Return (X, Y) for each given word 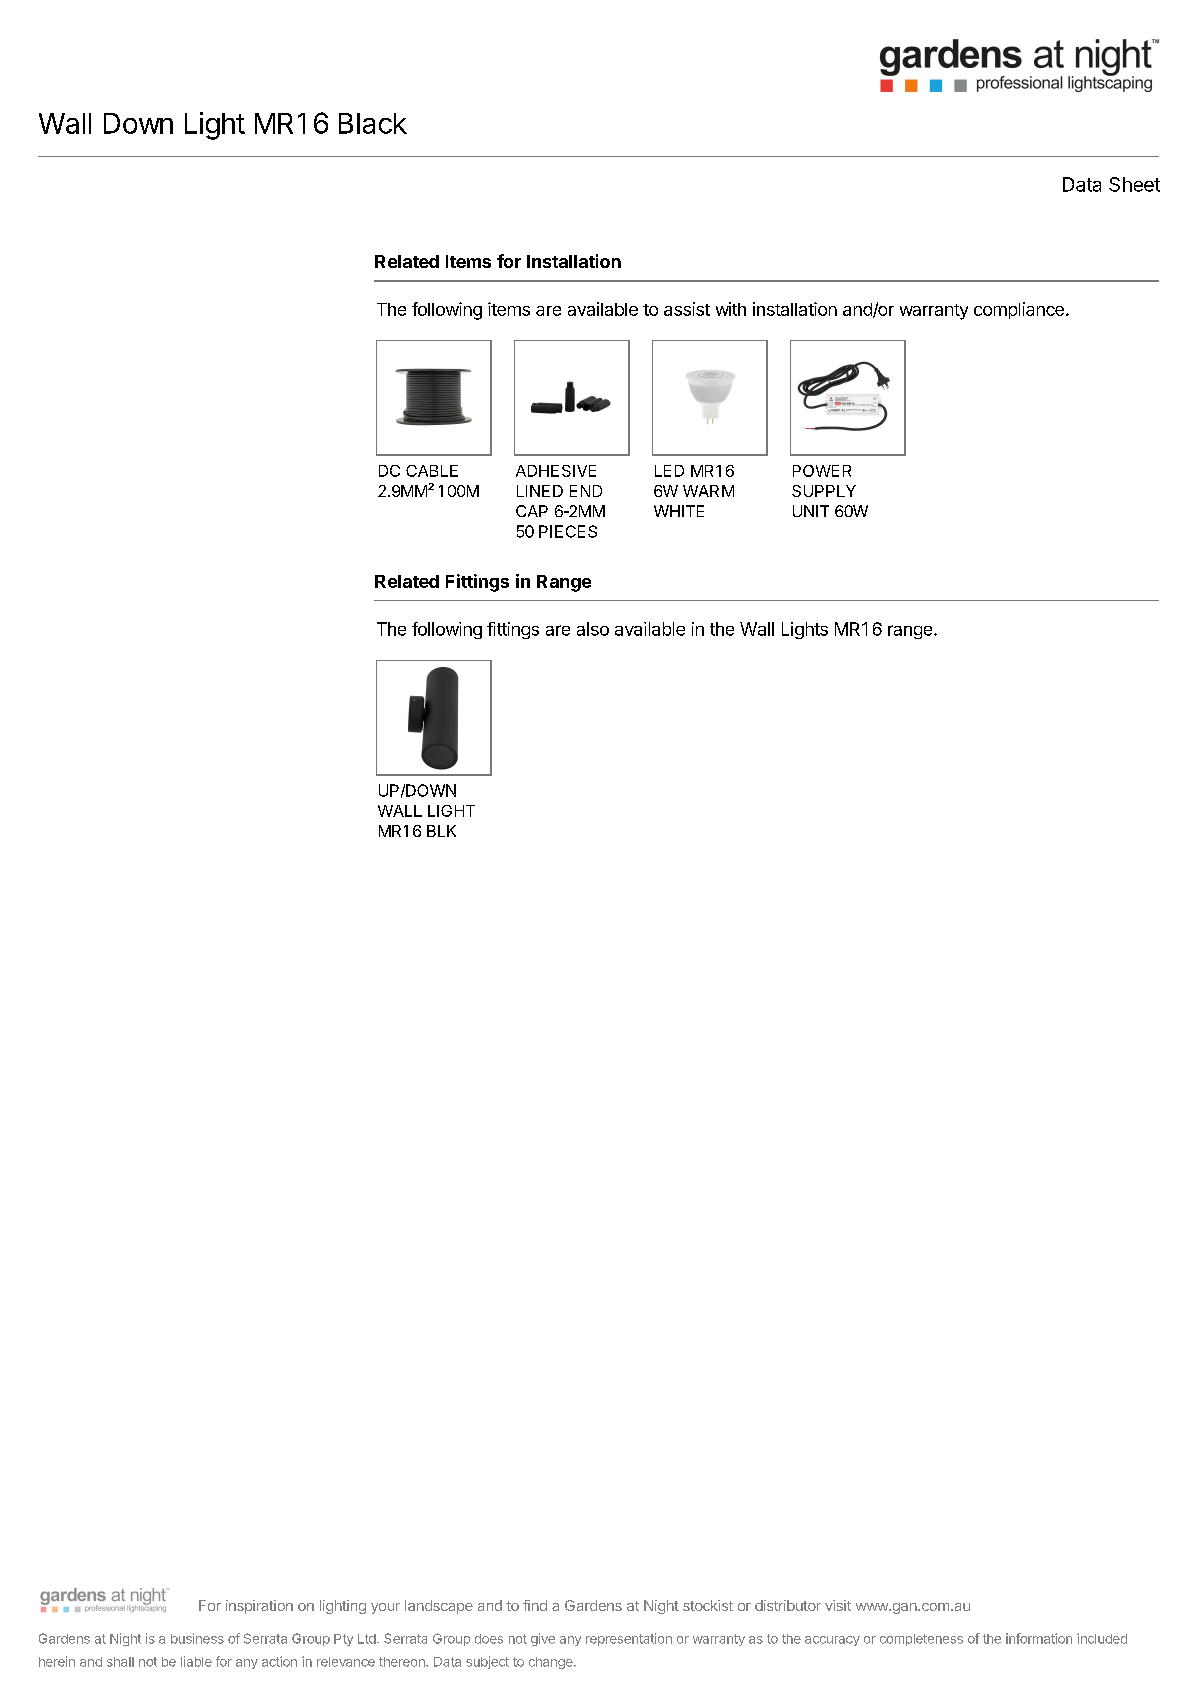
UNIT (811, 511)
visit (838, 1605)
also (593, 629)
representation (629, 1639)
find (535, 1605)
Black (373, 123)
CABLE (432, 471)
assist (687, 309)
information (1039, 1638)
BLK (441, 831)
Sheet (1134, 184)
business (197, 1638)
